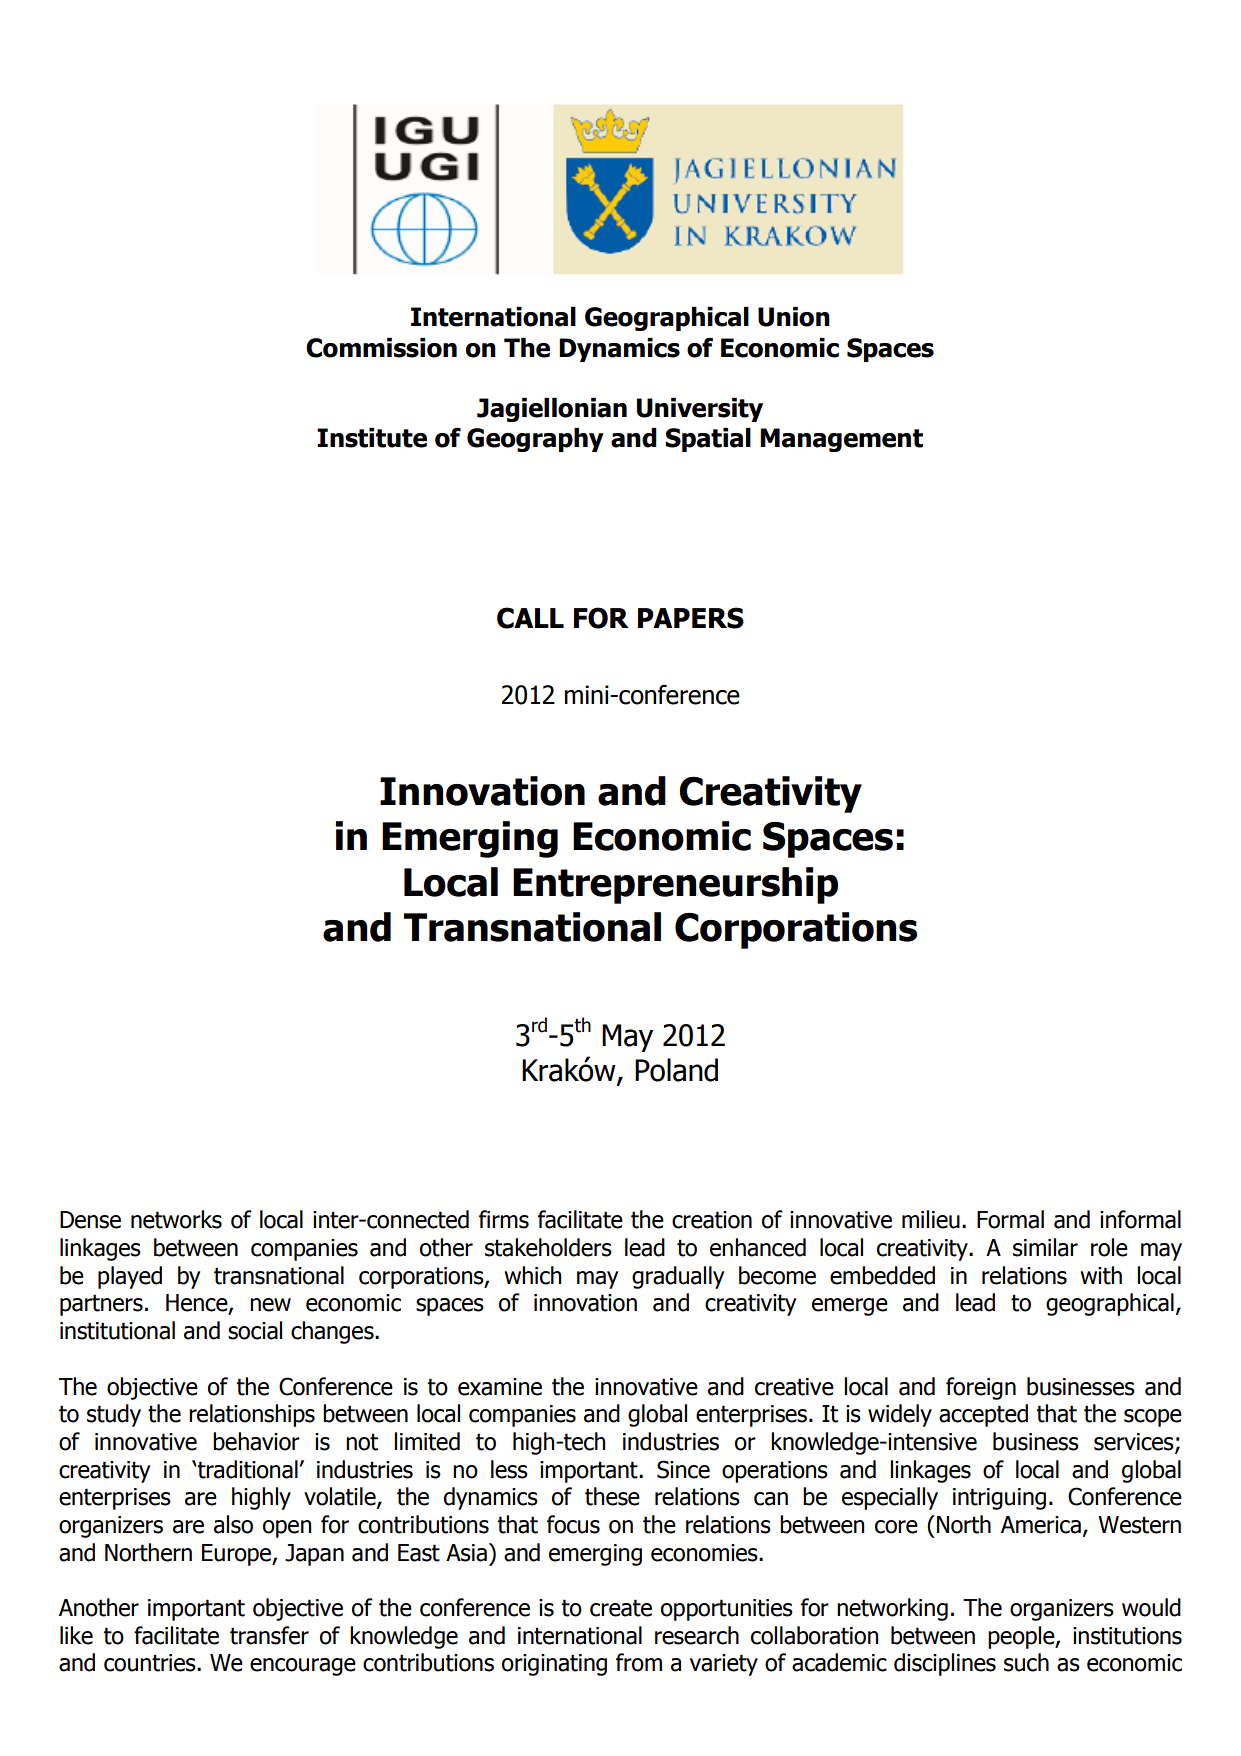  What do you see at coordinates (841, 440) in the page?
I see `Management` at bounding box center [841, 440].
